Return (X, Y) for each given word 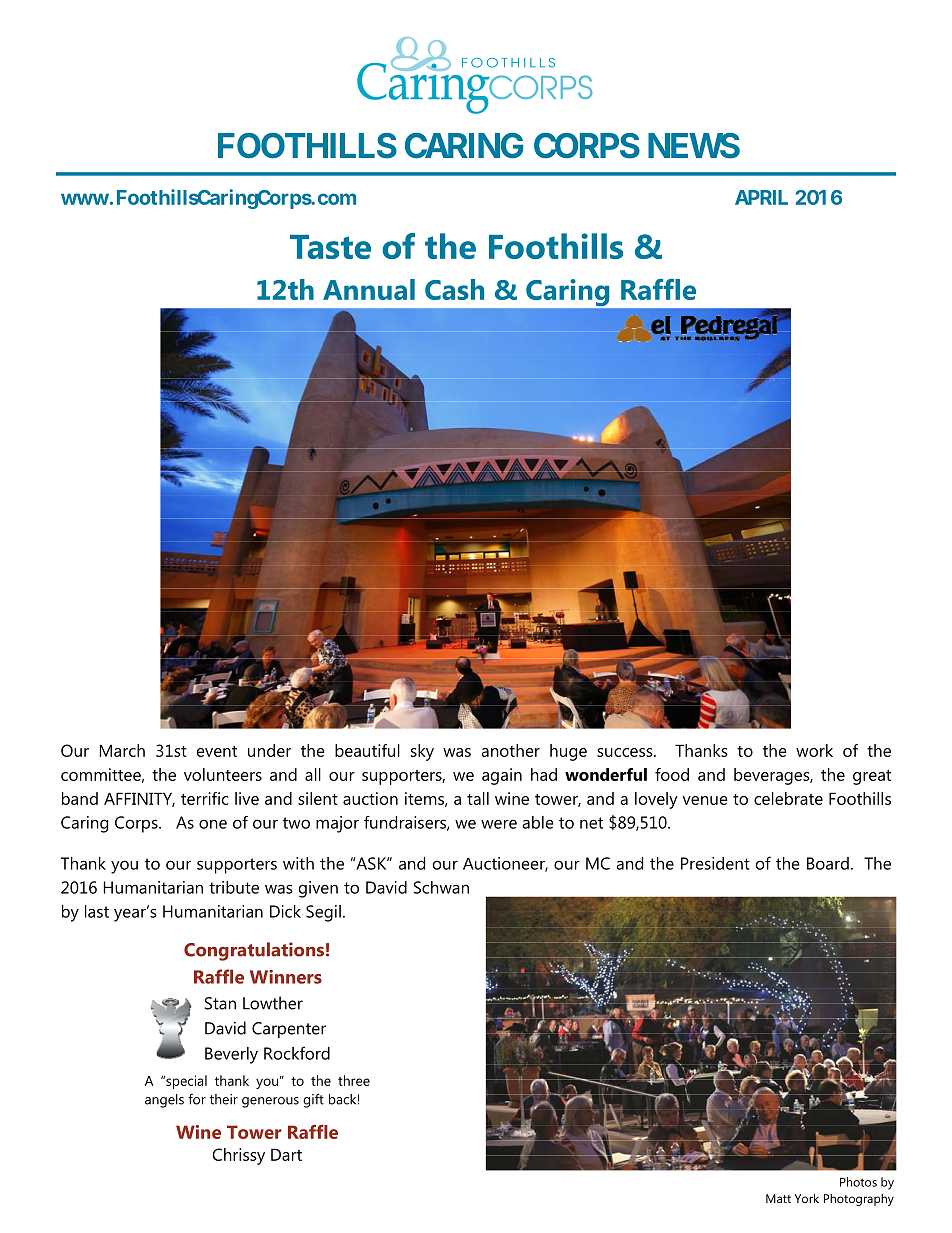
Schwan (441, 887)
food (672, 774)
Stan (220, 1003)
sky (422, 752)
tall (478, 798)
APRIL (761, 197)
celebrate (788, 798)
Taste (330, 247)
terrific (204, 798)
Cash (454, 289)
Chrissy (239, 1156)
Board (828, 863)
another (510, 750)
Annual (369, 289)
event (217, 751)
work (814, 750)
